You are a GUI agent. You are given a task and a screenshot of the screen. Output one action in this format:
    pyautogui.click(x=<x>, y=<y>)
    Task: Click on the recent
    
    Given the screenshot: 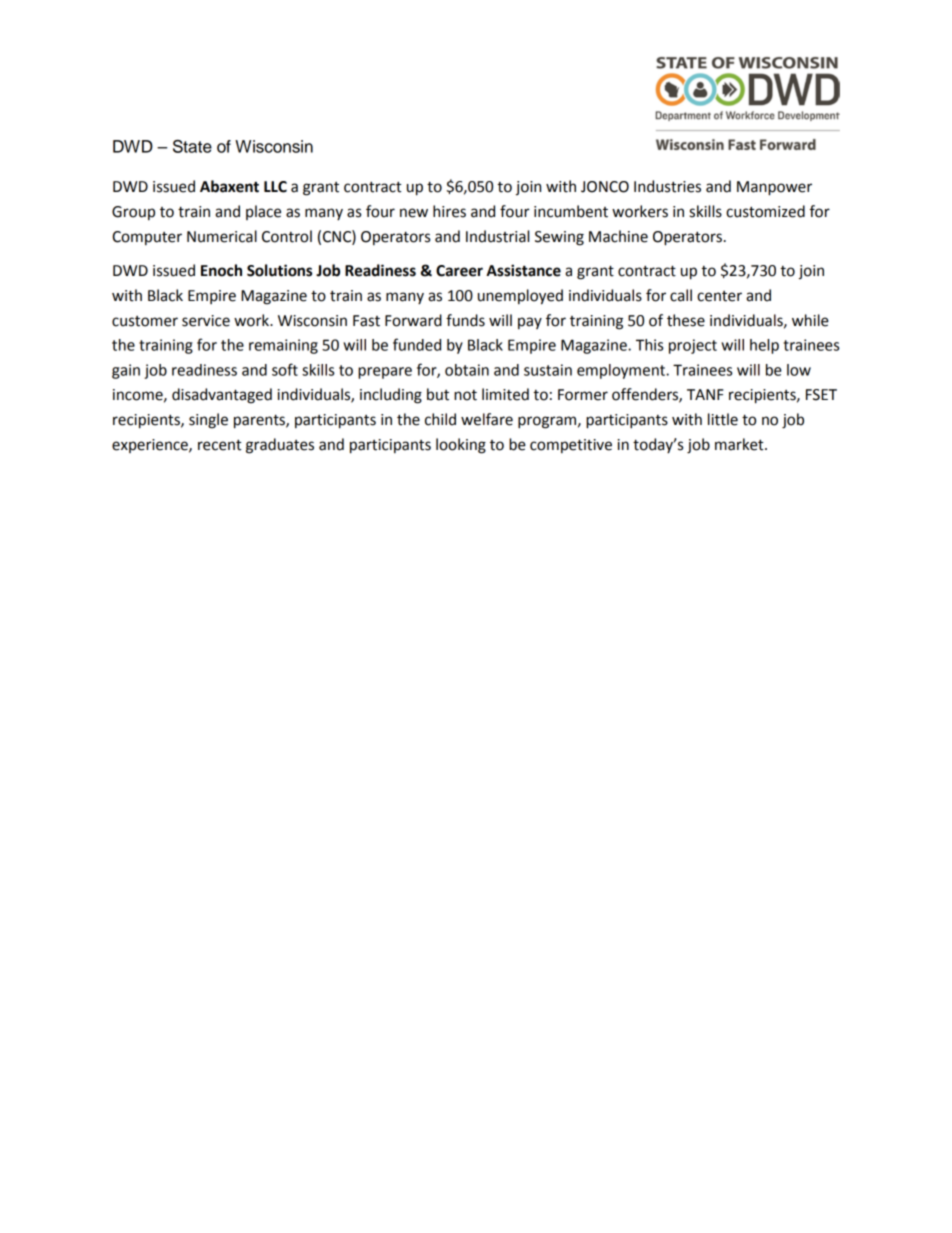 What is the action you would take?
    pyautogui.click(x=220, y=445)
